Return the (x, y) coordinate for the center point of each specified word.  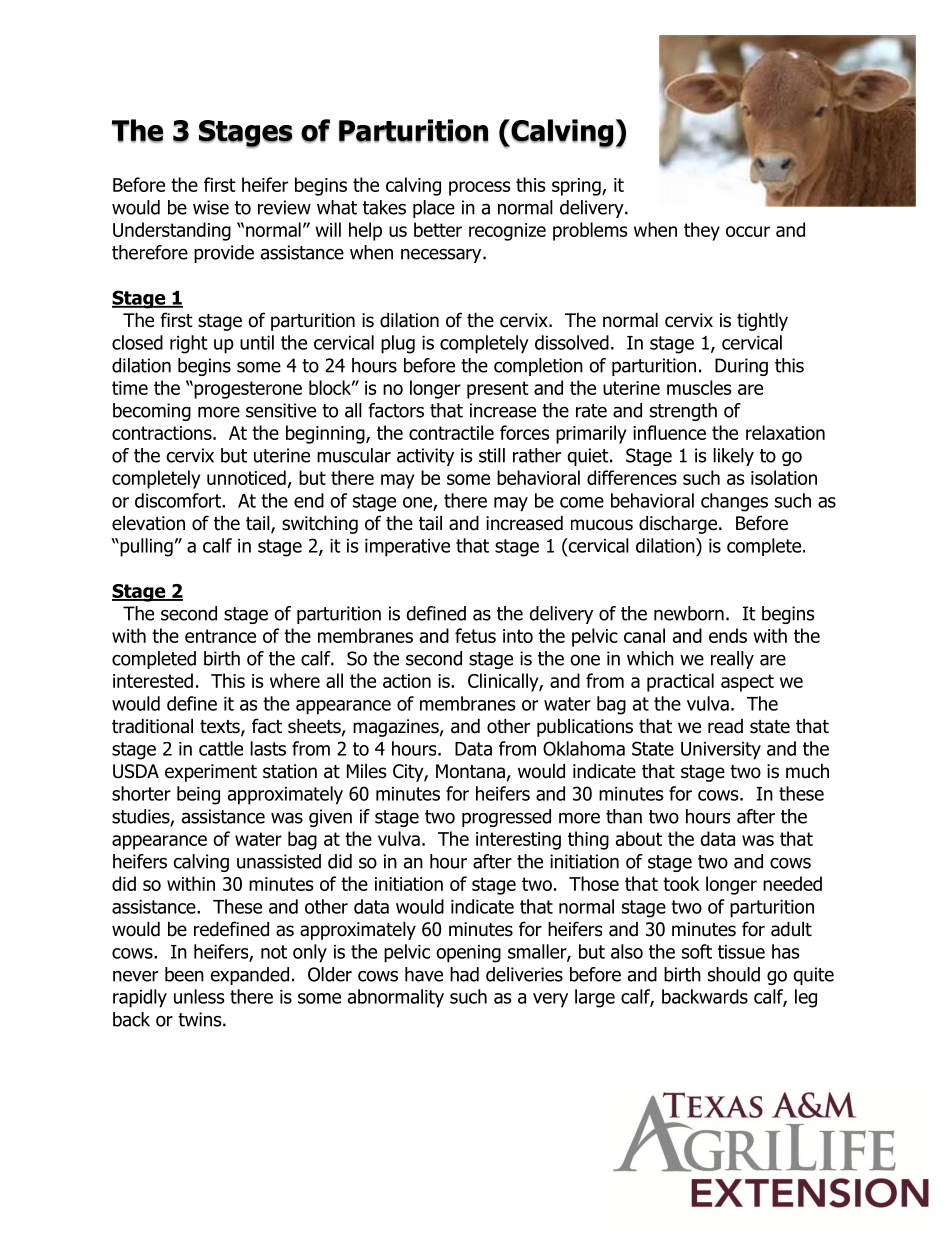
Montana (470, 771)
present (498, 390)
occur (748, 231)
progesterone (247, 390)
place (434, 209)
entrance (220, 636)
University (721, 751)
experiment (211, 773)
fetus (475, 635)
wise (211, 207)
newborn (689, 613)
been (184, 974)
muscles (699, 387)
